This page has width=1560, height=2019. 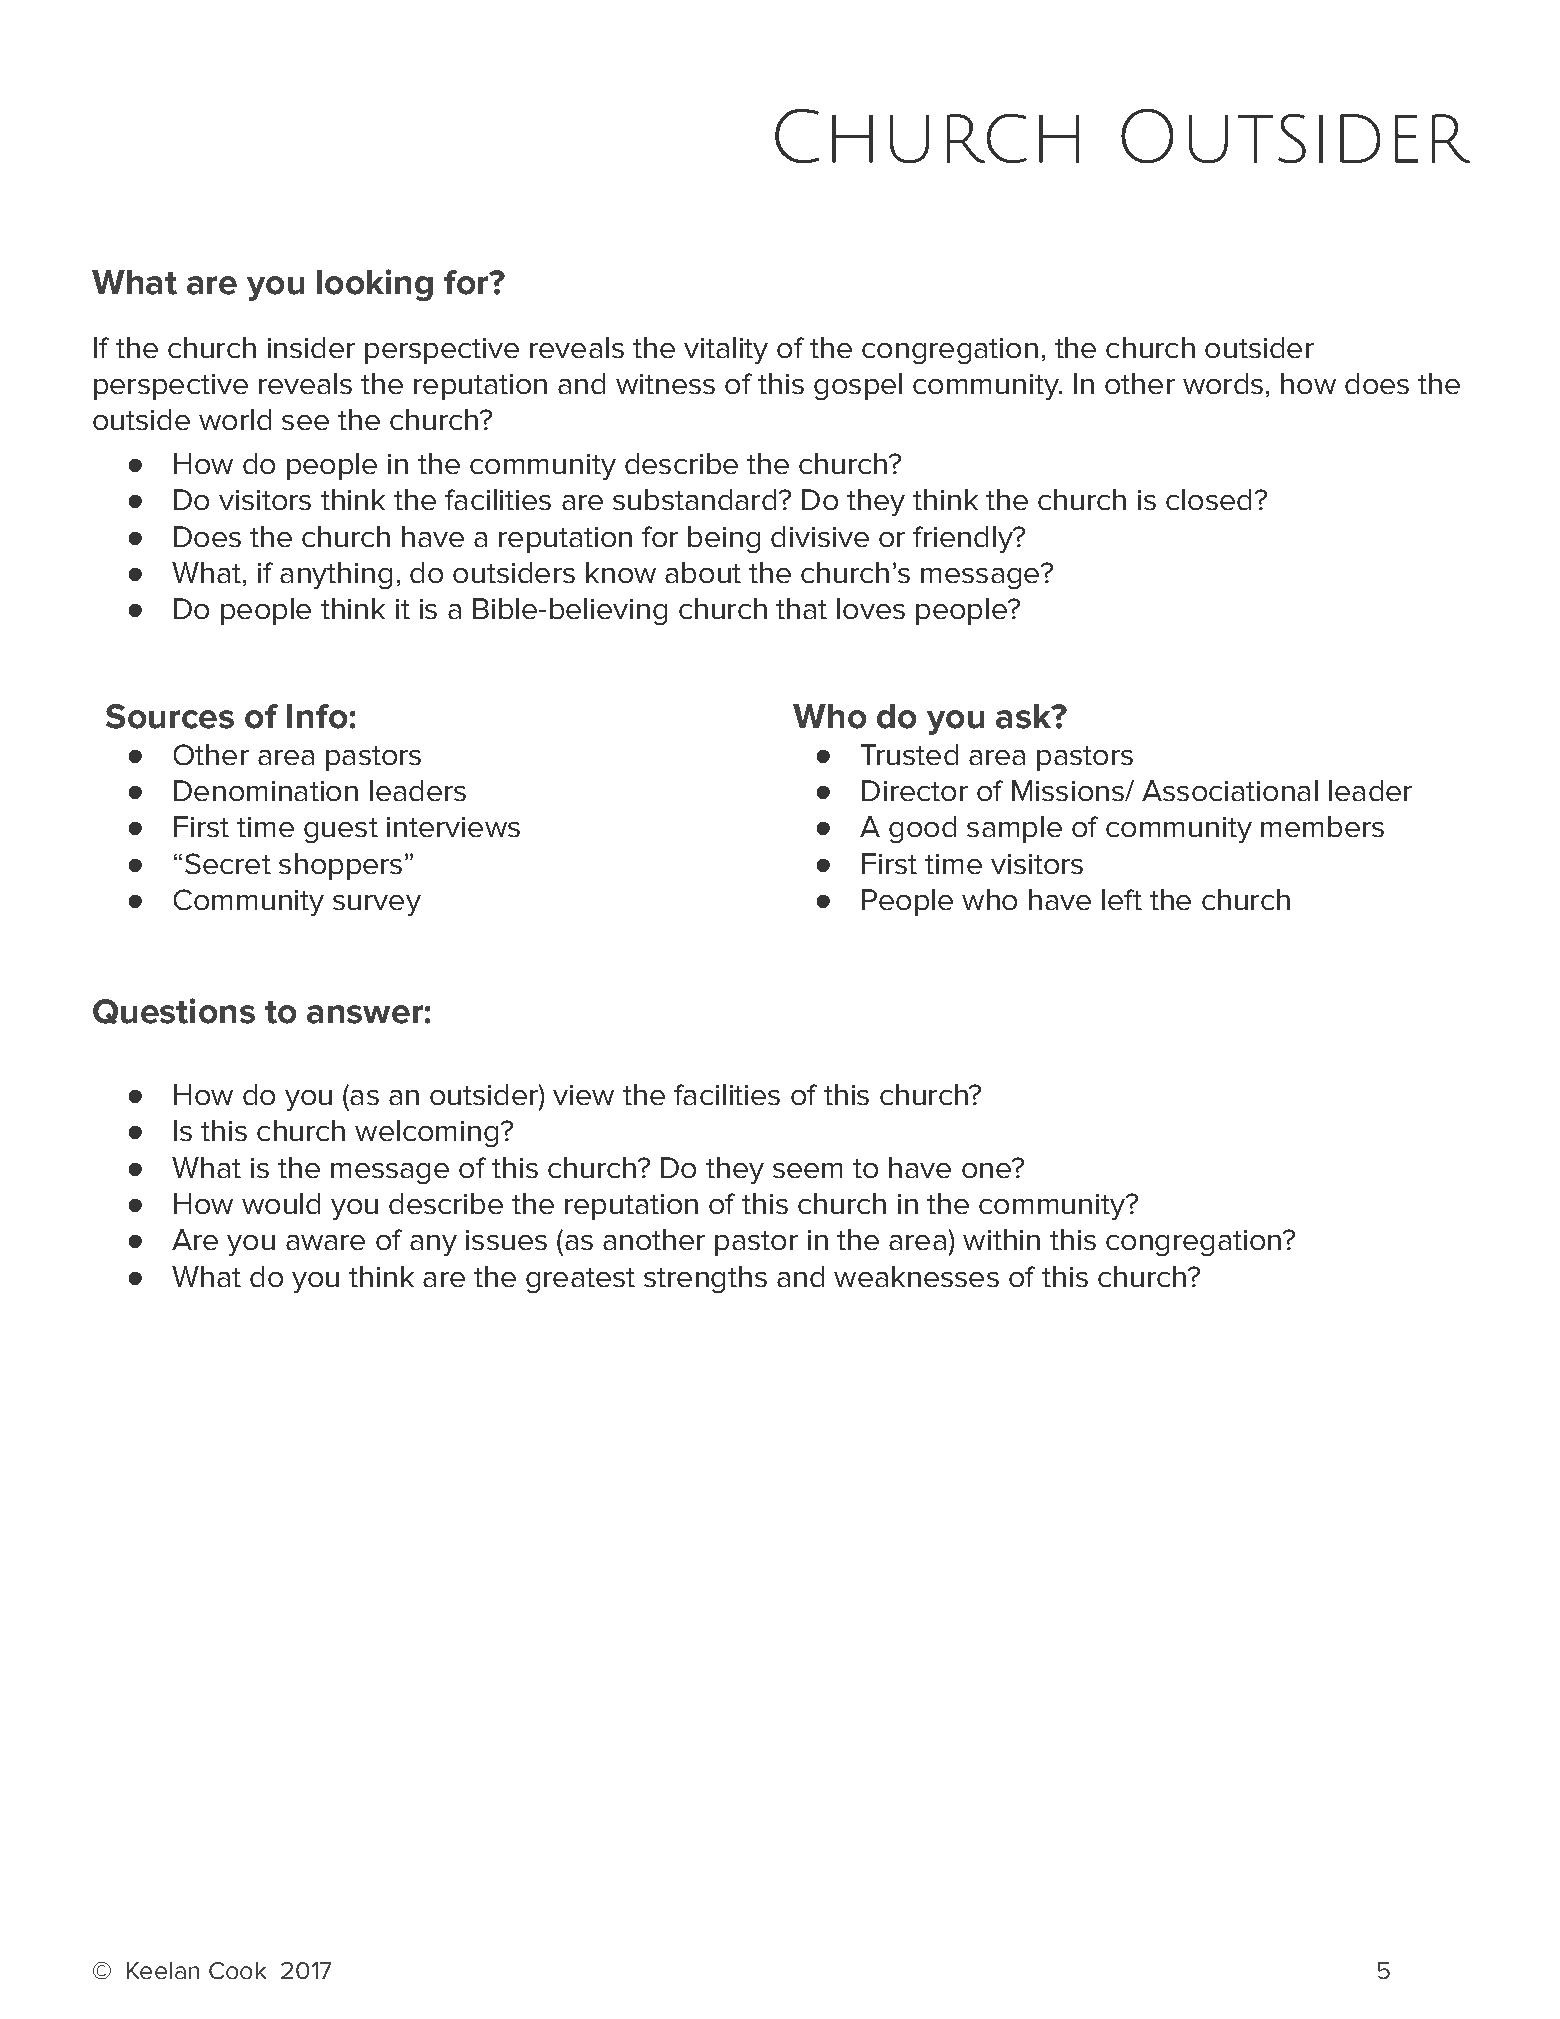 I want to click on would, so click(x=281, y=1203).
